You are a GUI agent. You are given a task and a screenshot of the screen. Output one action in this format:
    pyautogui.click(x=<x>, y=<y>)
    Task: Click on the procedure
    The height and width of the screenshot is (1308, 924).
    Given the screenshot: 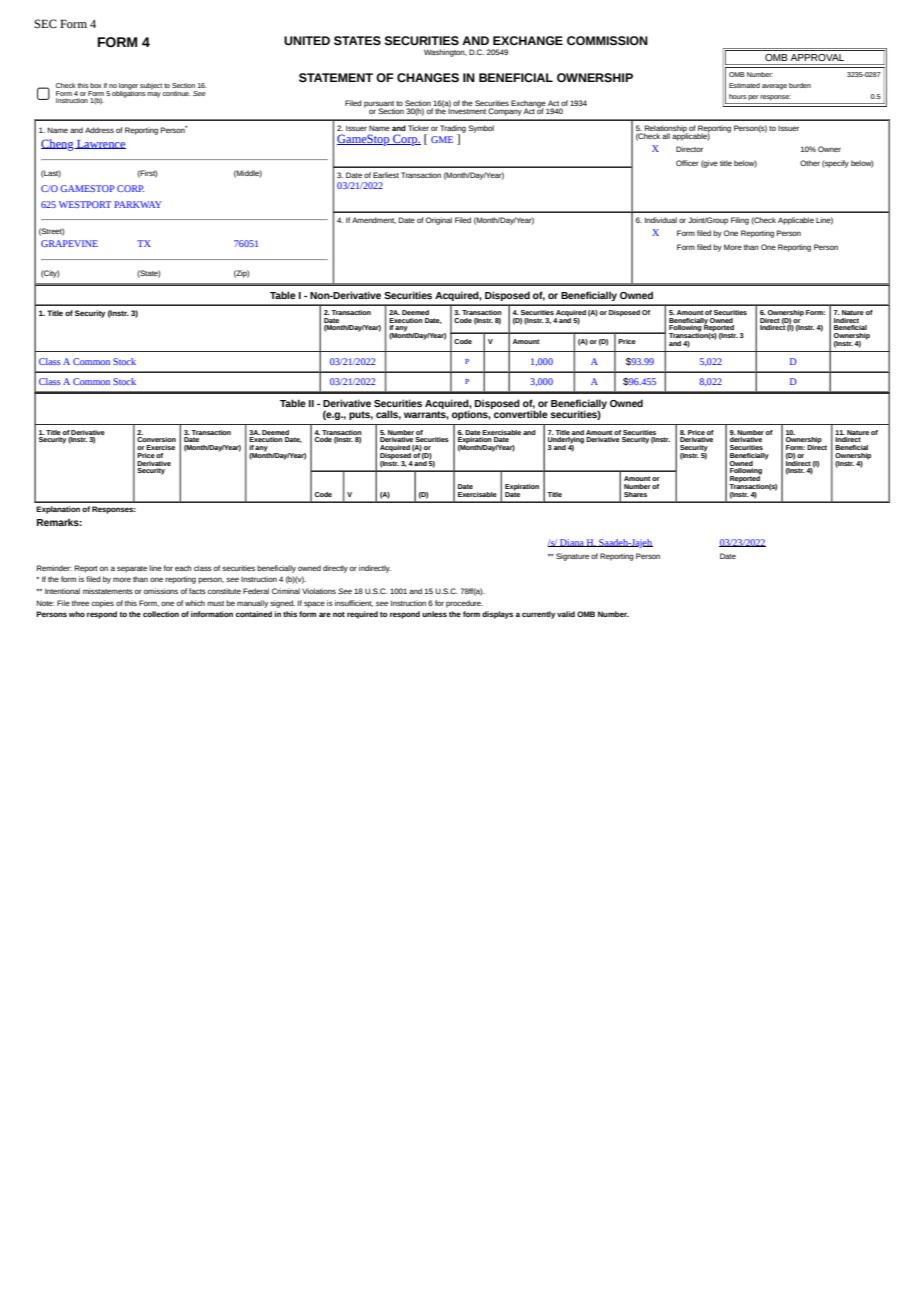 What is the action you would take?
    pyautogui.click(x=464, y=604)
